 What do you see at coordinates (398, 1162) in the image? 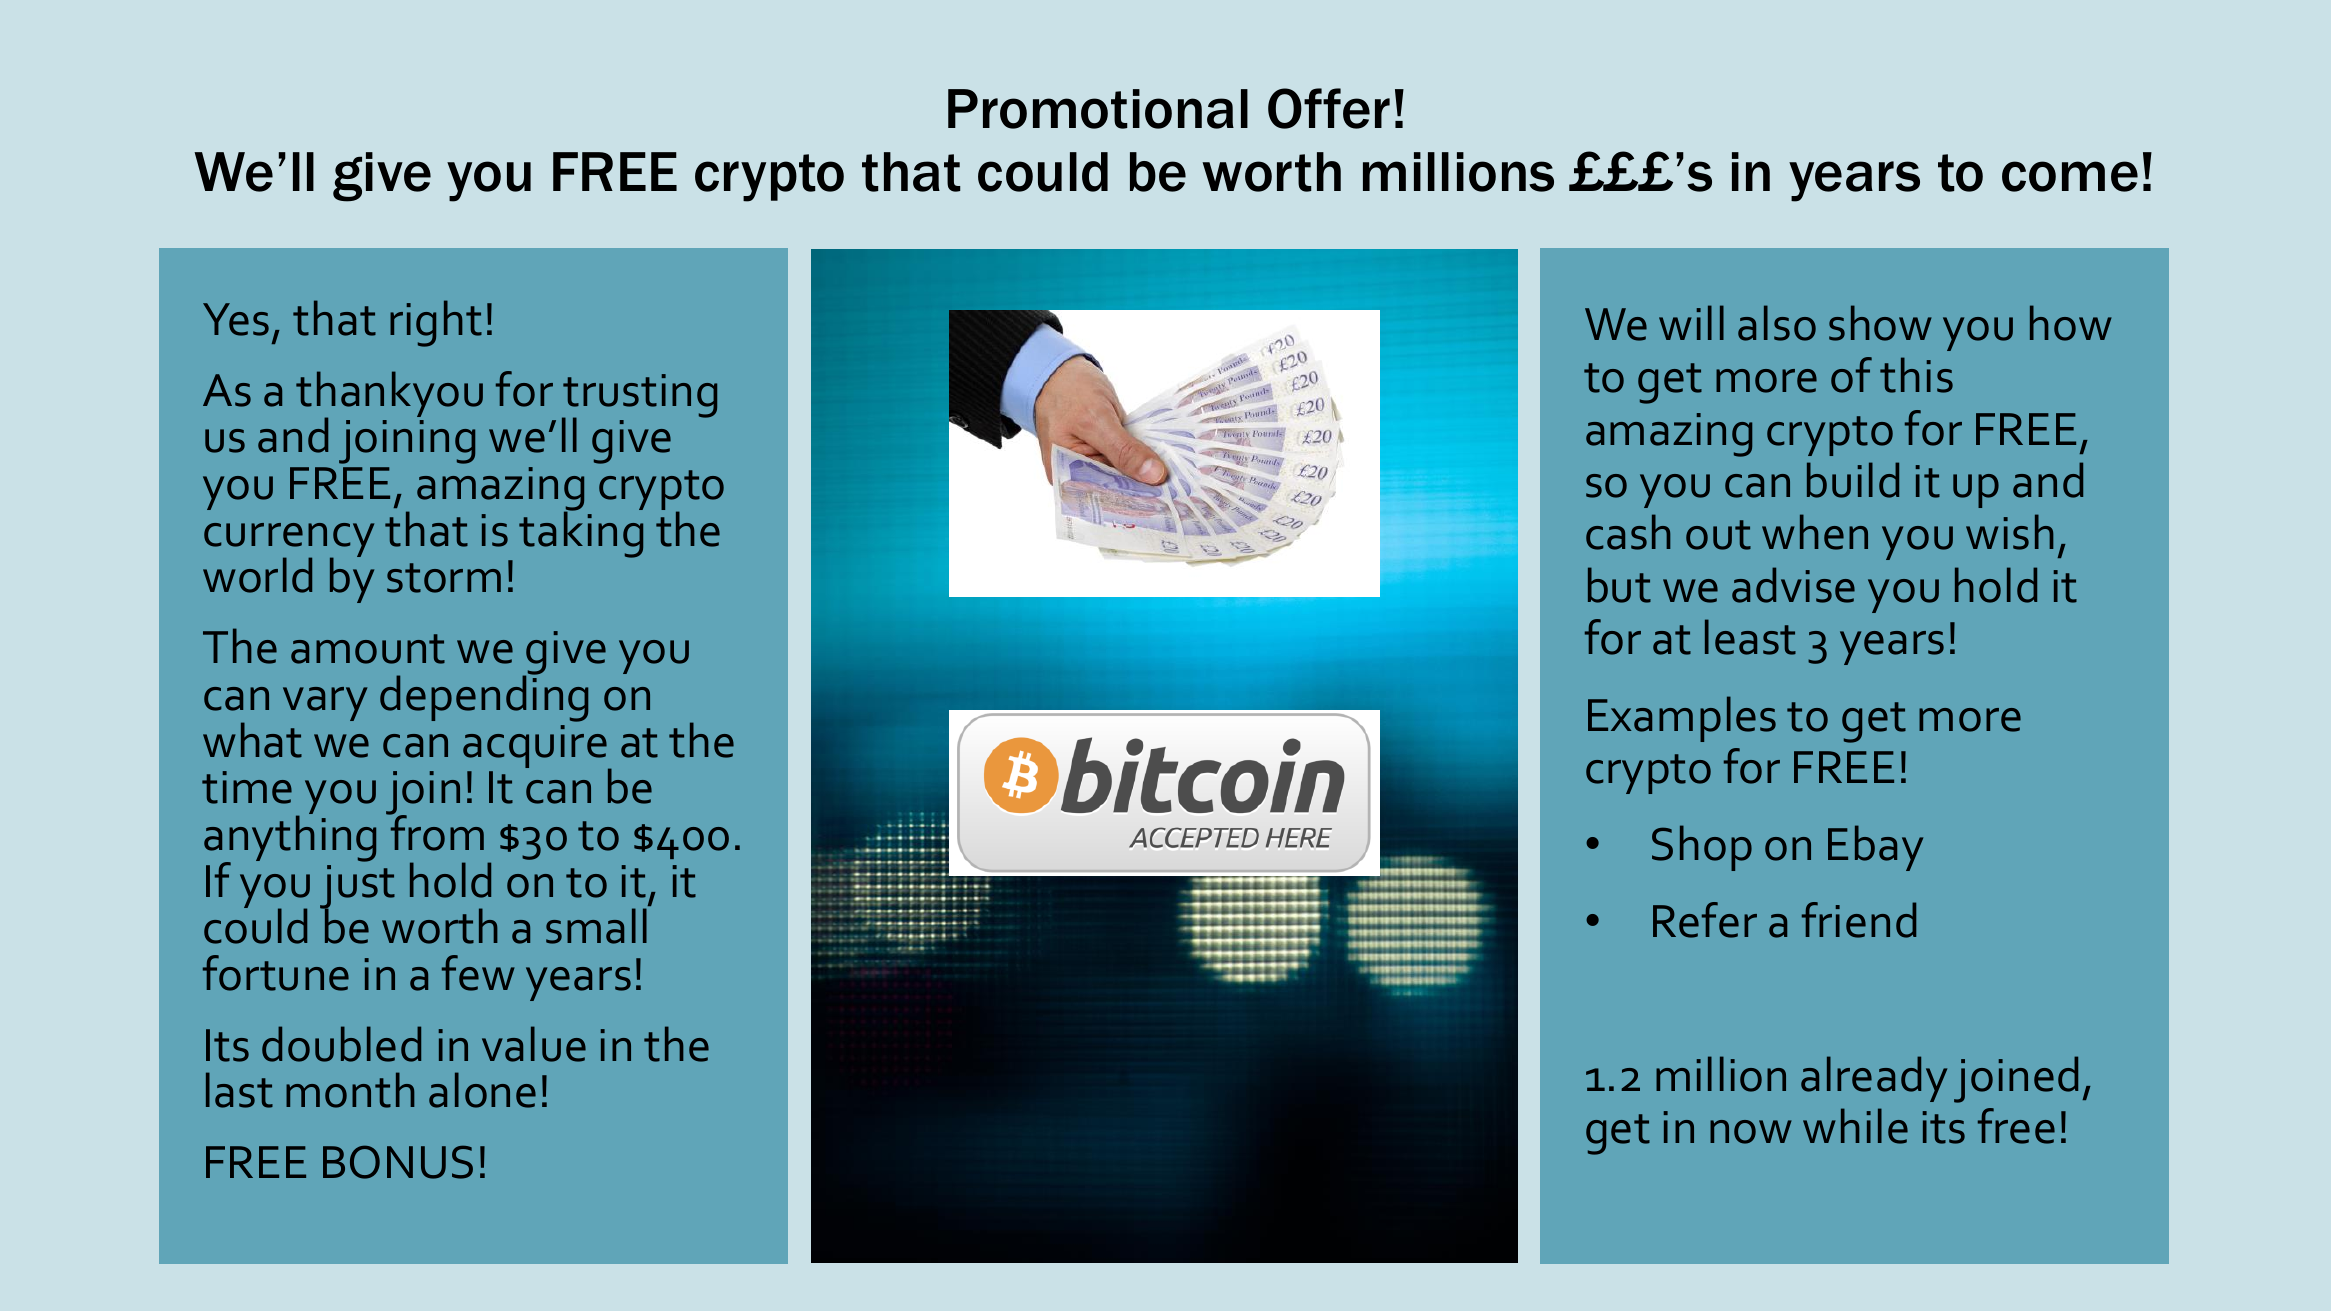
I see `BONUS` at bounding box center [398, 1162].
